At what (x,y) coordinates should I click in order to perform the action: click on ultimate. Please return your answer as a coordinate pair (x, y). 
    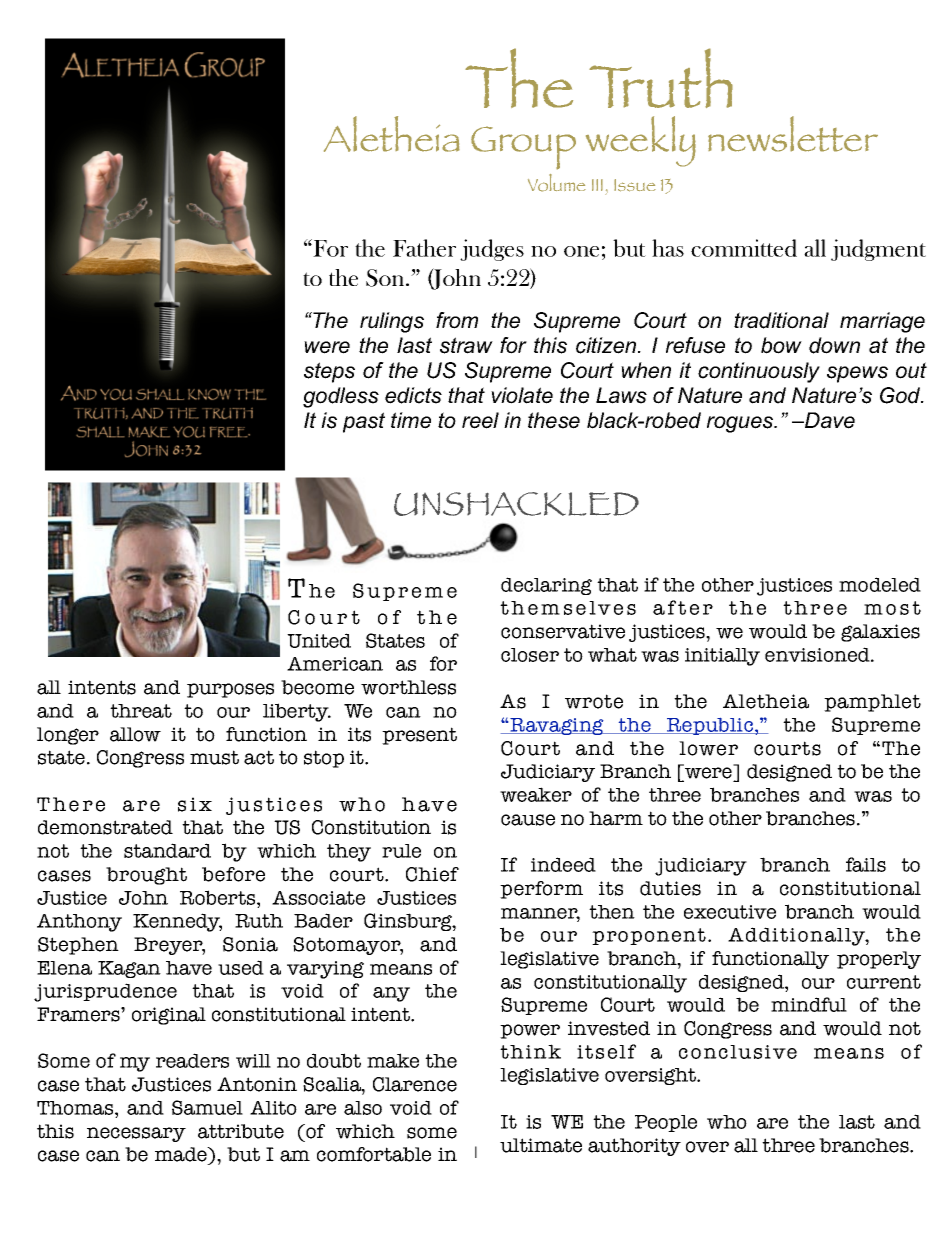
    Looking at the image, I should click on (541, 1145).
